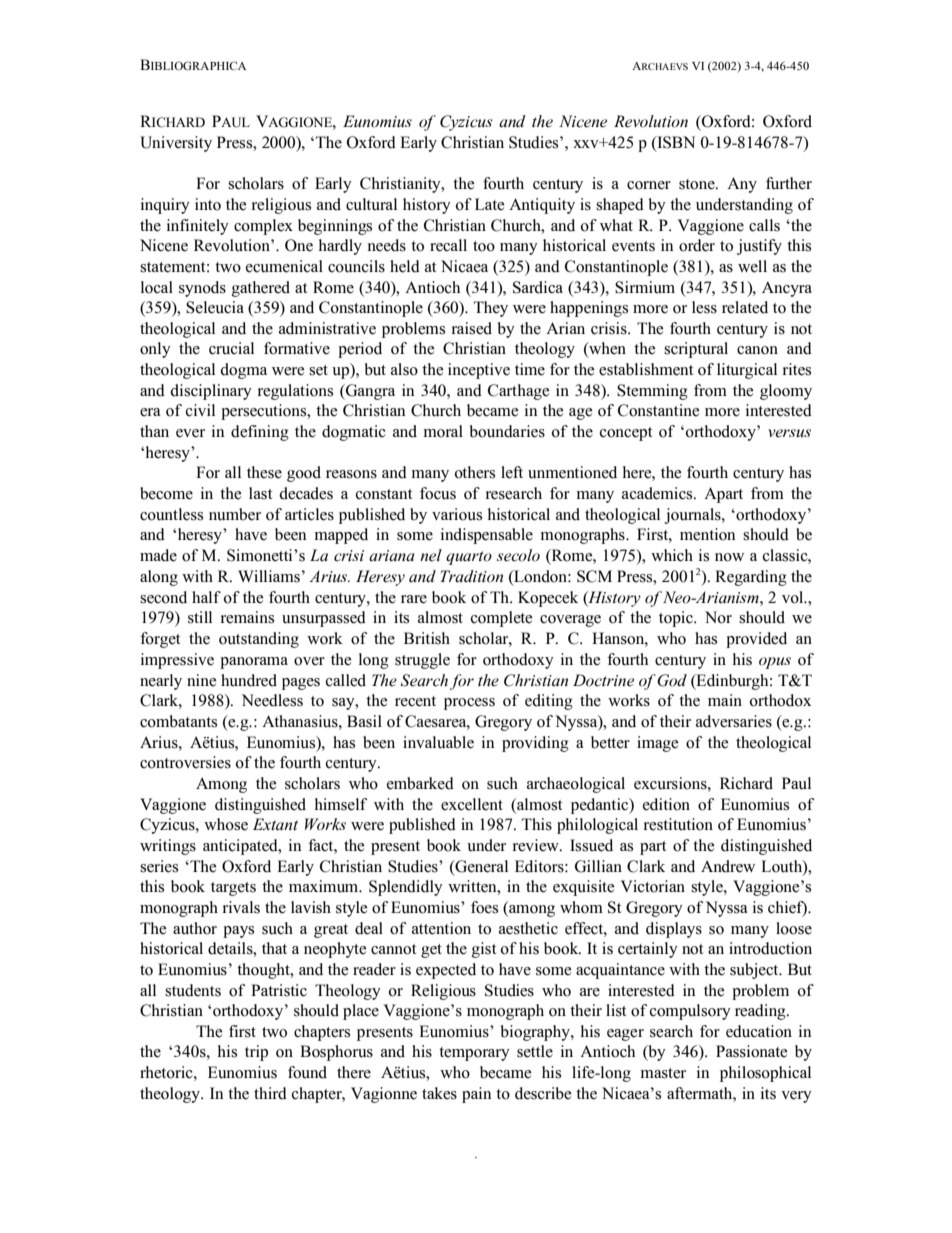 This image has width=952, height=1233. What do you see at coordinates (233, 889) in the image?
I see `targets` at bounding box center [233, 889].
